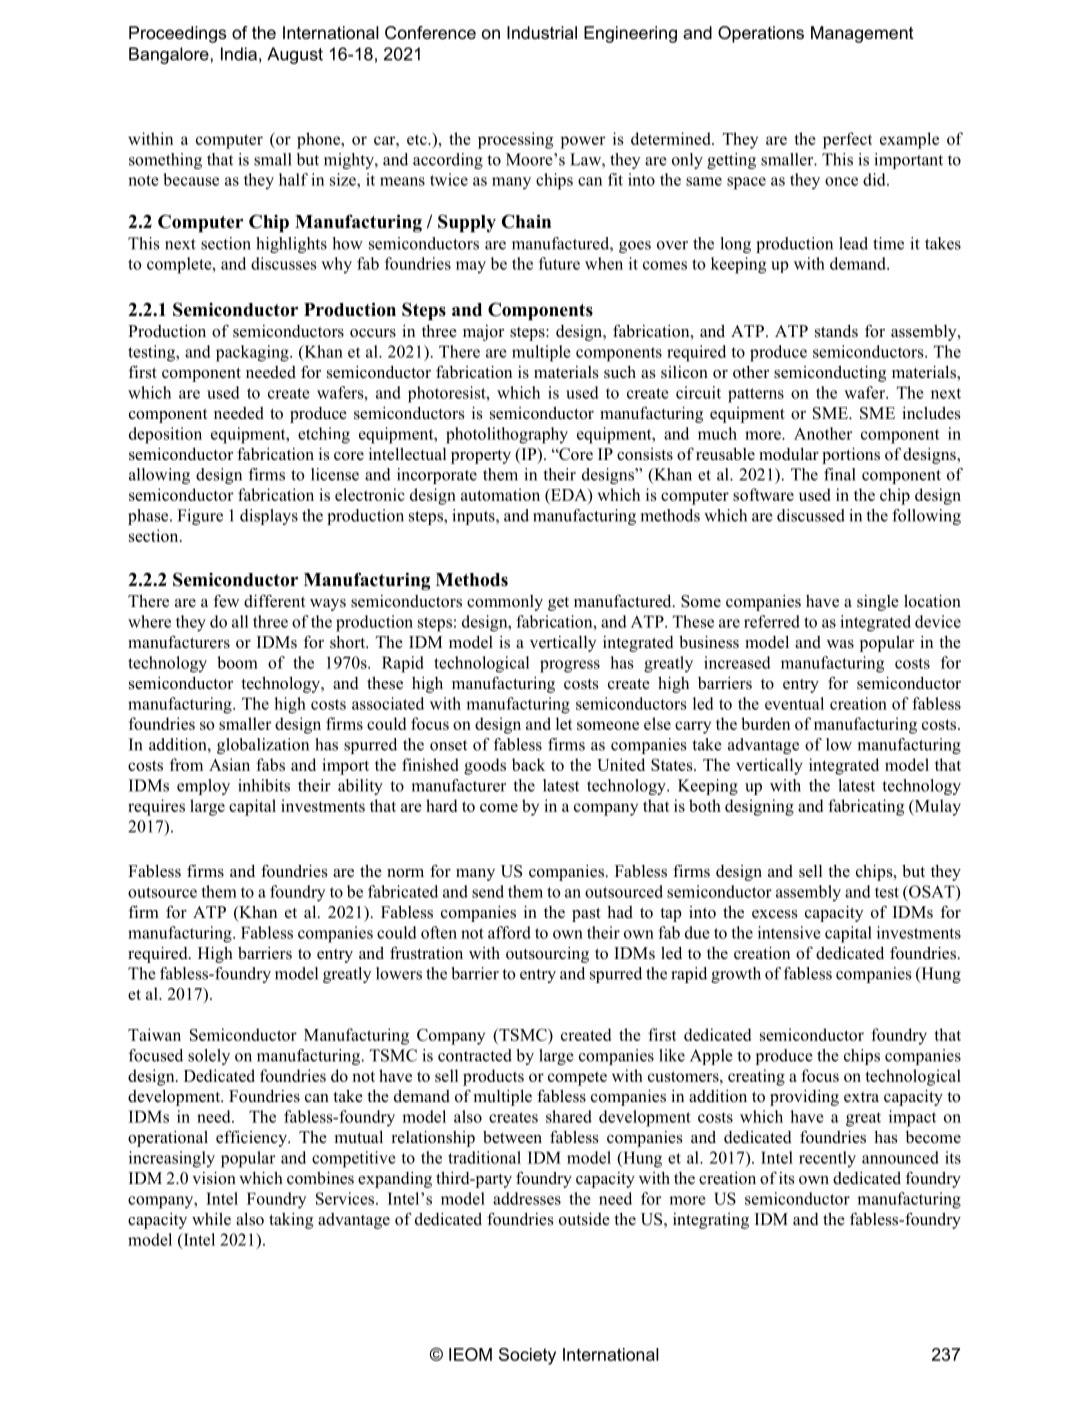 Image resolution: width=1089 pixels, height=1409 pixels. Describe the element at coordinates (527, 1356) in the page. I see `Society` at that location.
